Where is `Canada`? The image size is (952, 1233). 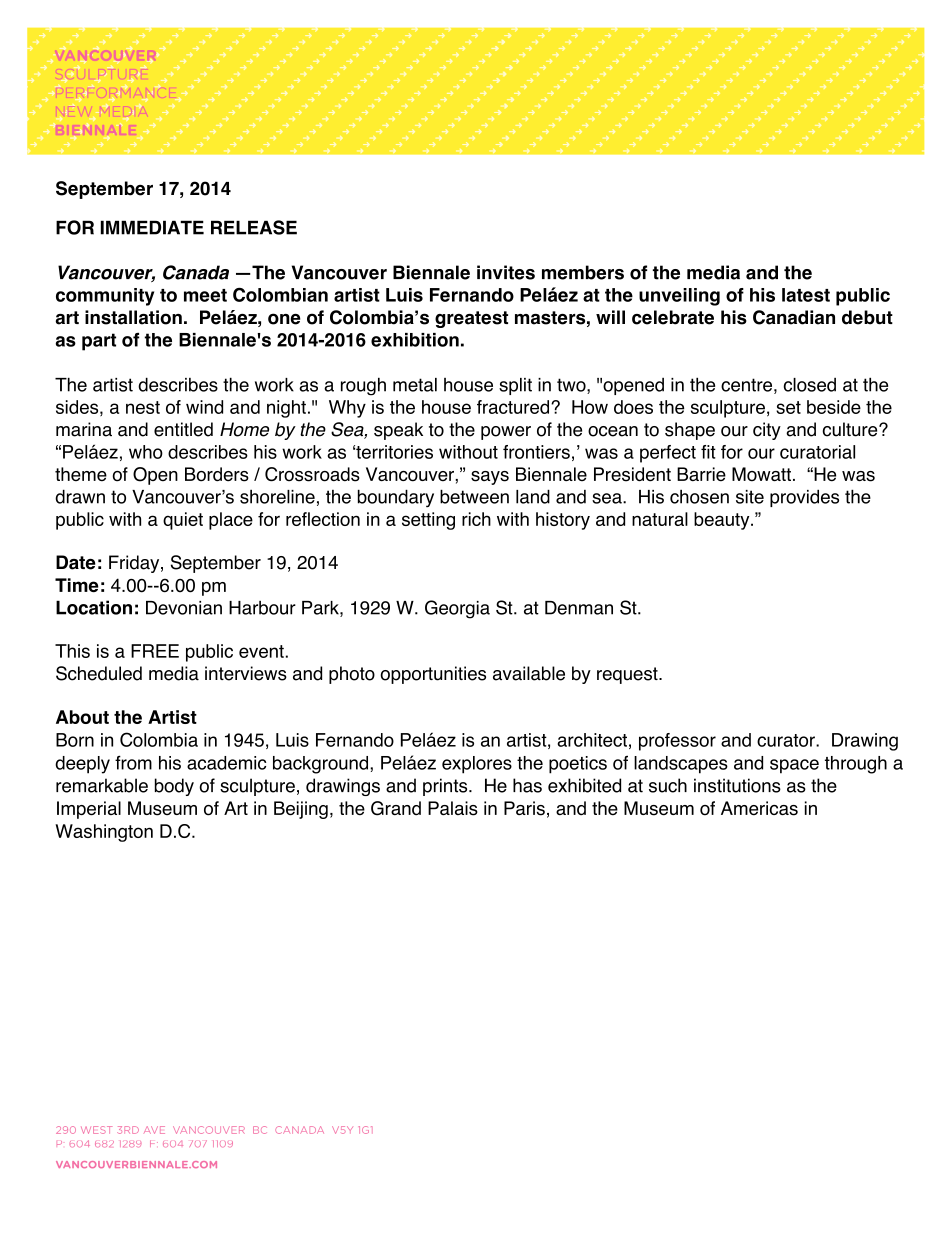
Canada is located at coordinates (196, 272).
